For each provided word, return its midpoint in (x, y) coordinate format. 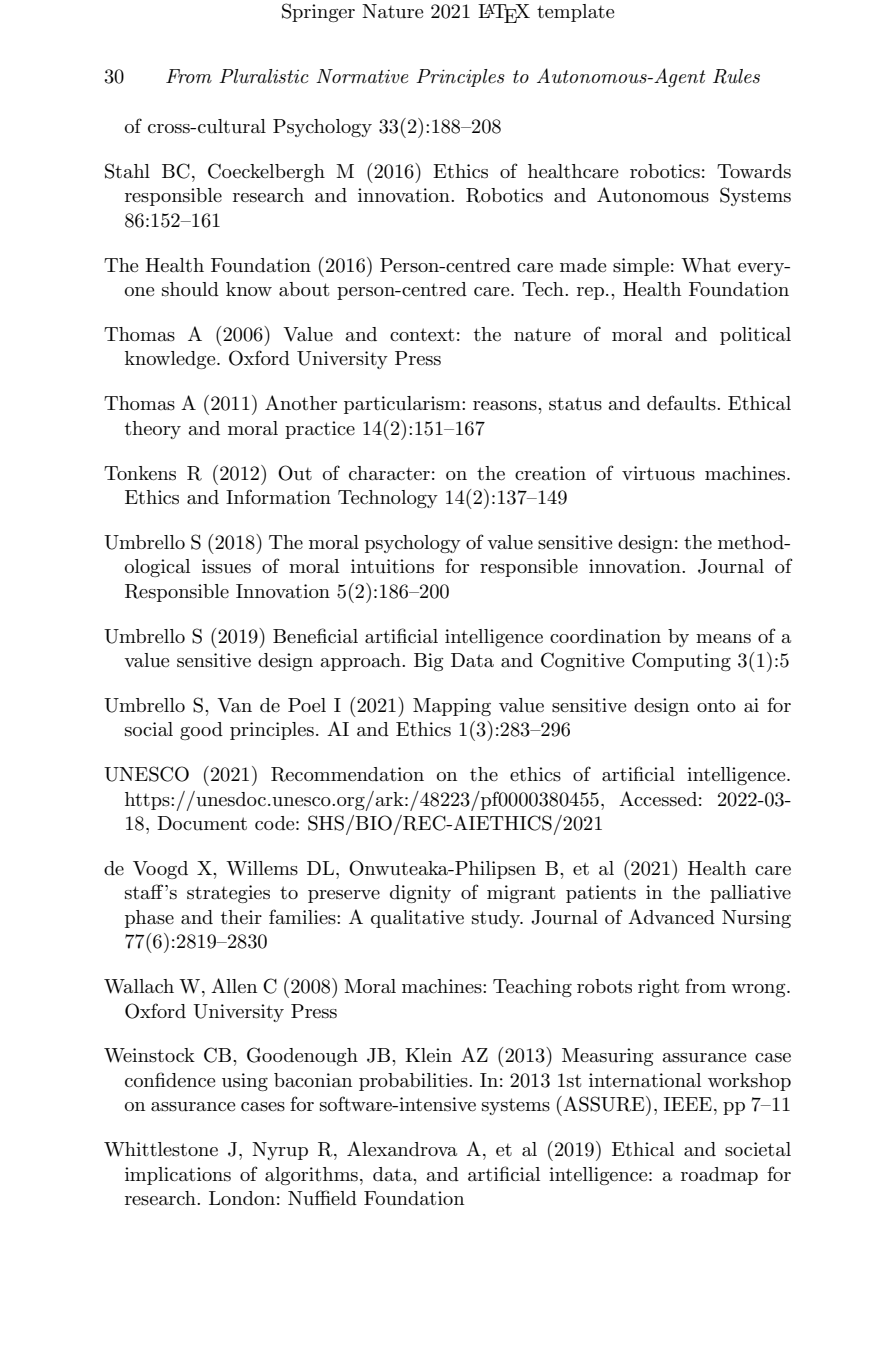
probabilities (414, 1082)
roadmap (719, 1176)
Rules (736, 76)
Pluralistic (264, 76)
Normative (362, 76)
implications (178, 1176)
